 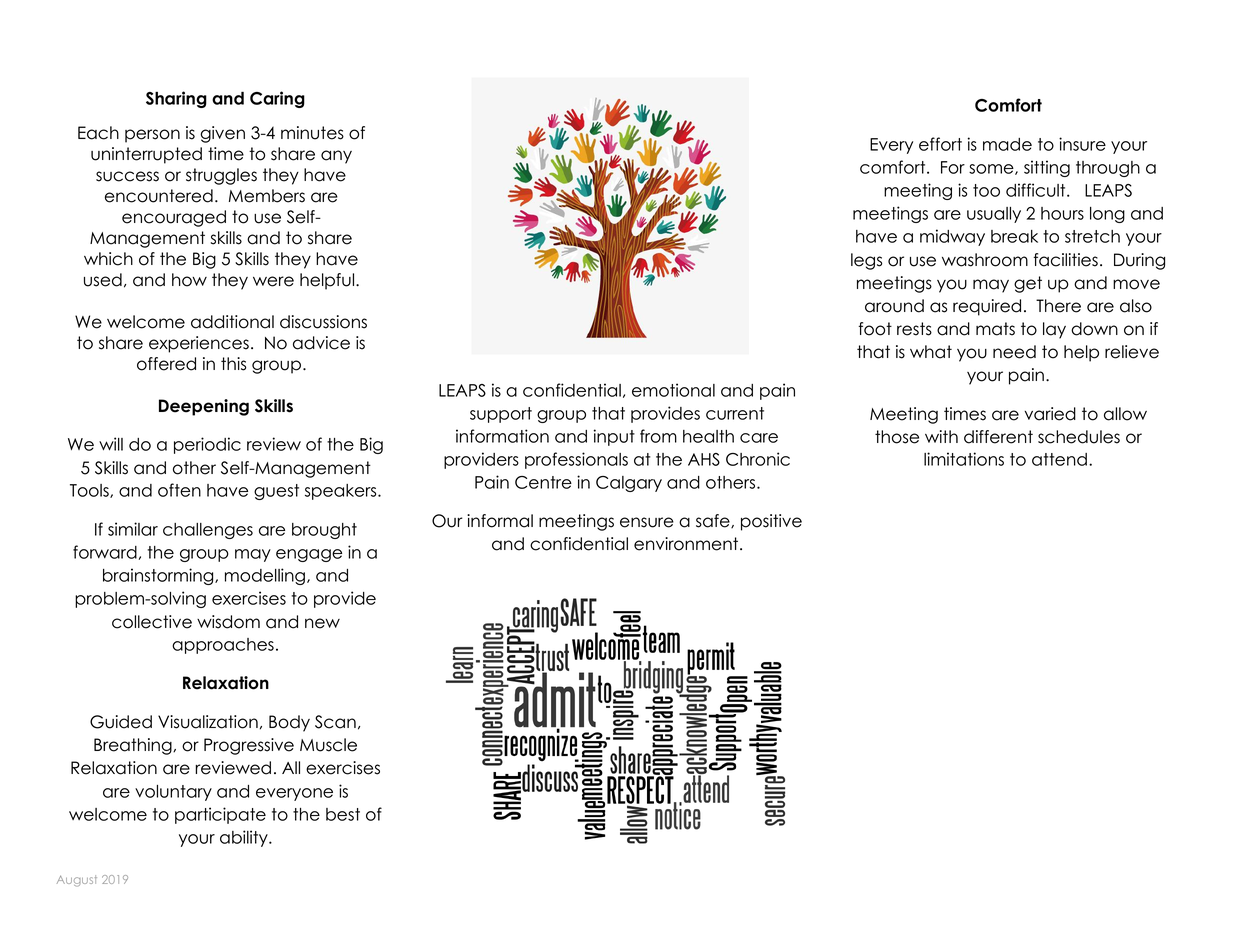 I want to click on given, so click(x=222, y=134).
